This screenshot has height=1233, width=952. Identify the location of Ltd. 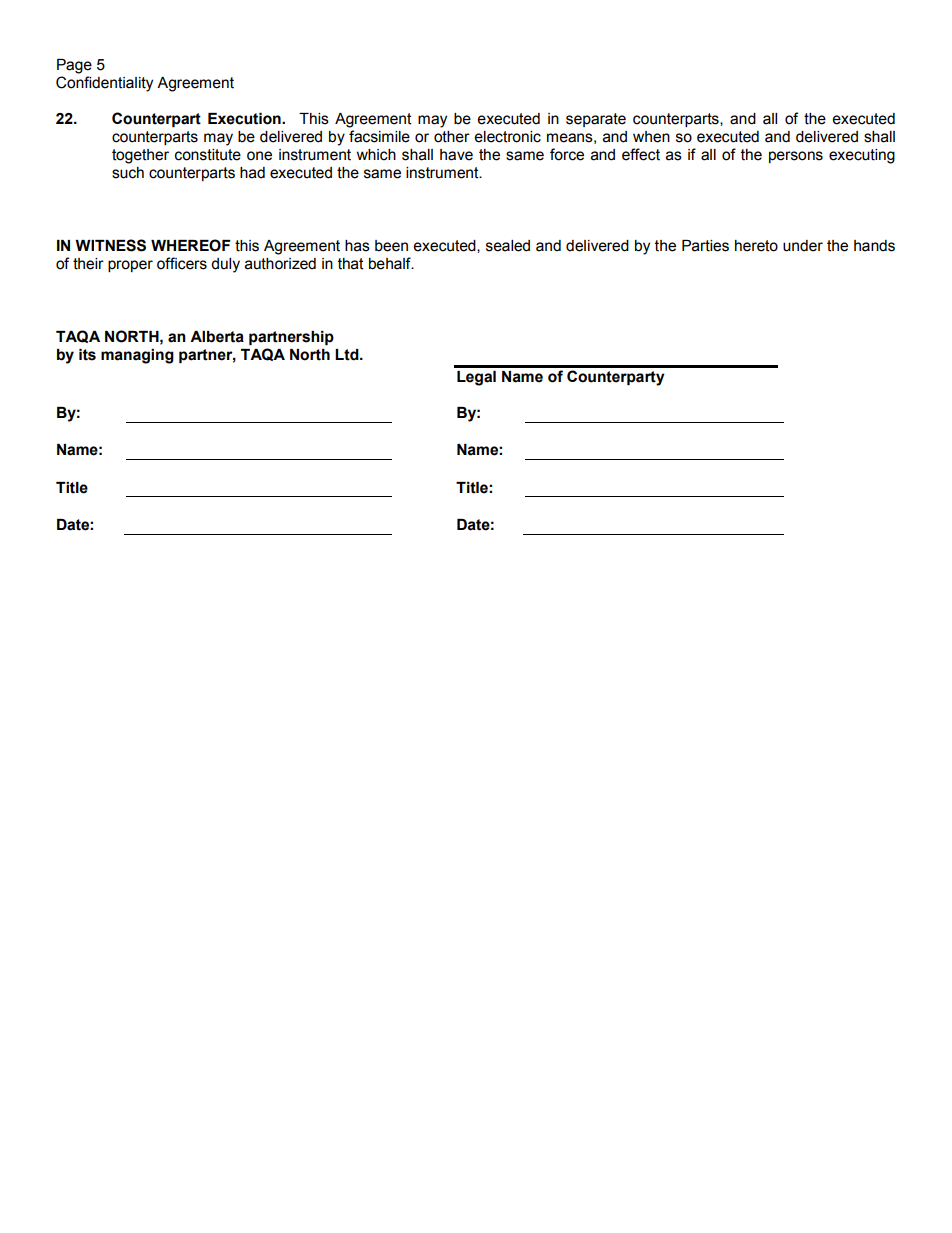
(348, 355).
